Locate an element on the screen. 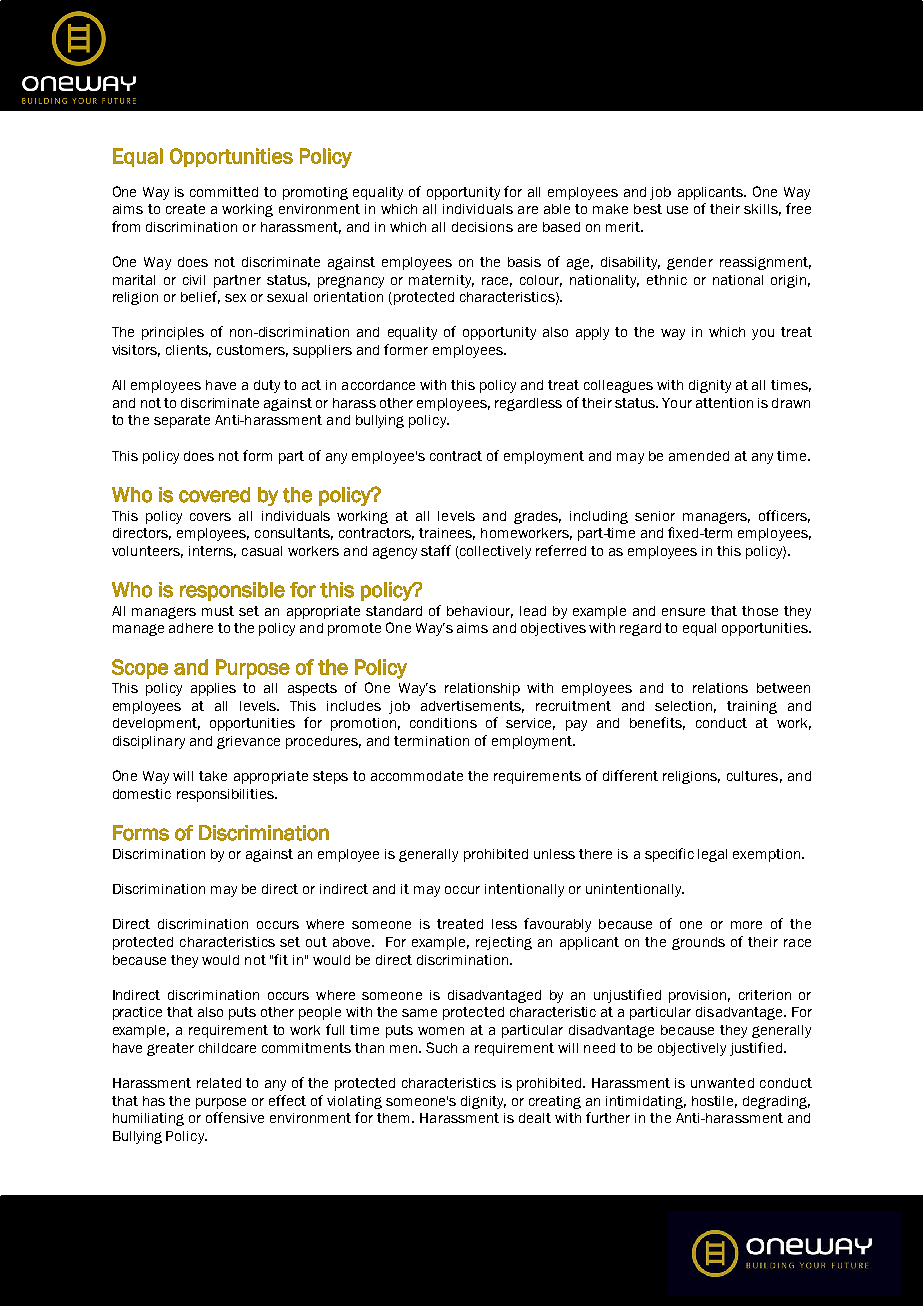  create is located at coordinates (185, 209).
